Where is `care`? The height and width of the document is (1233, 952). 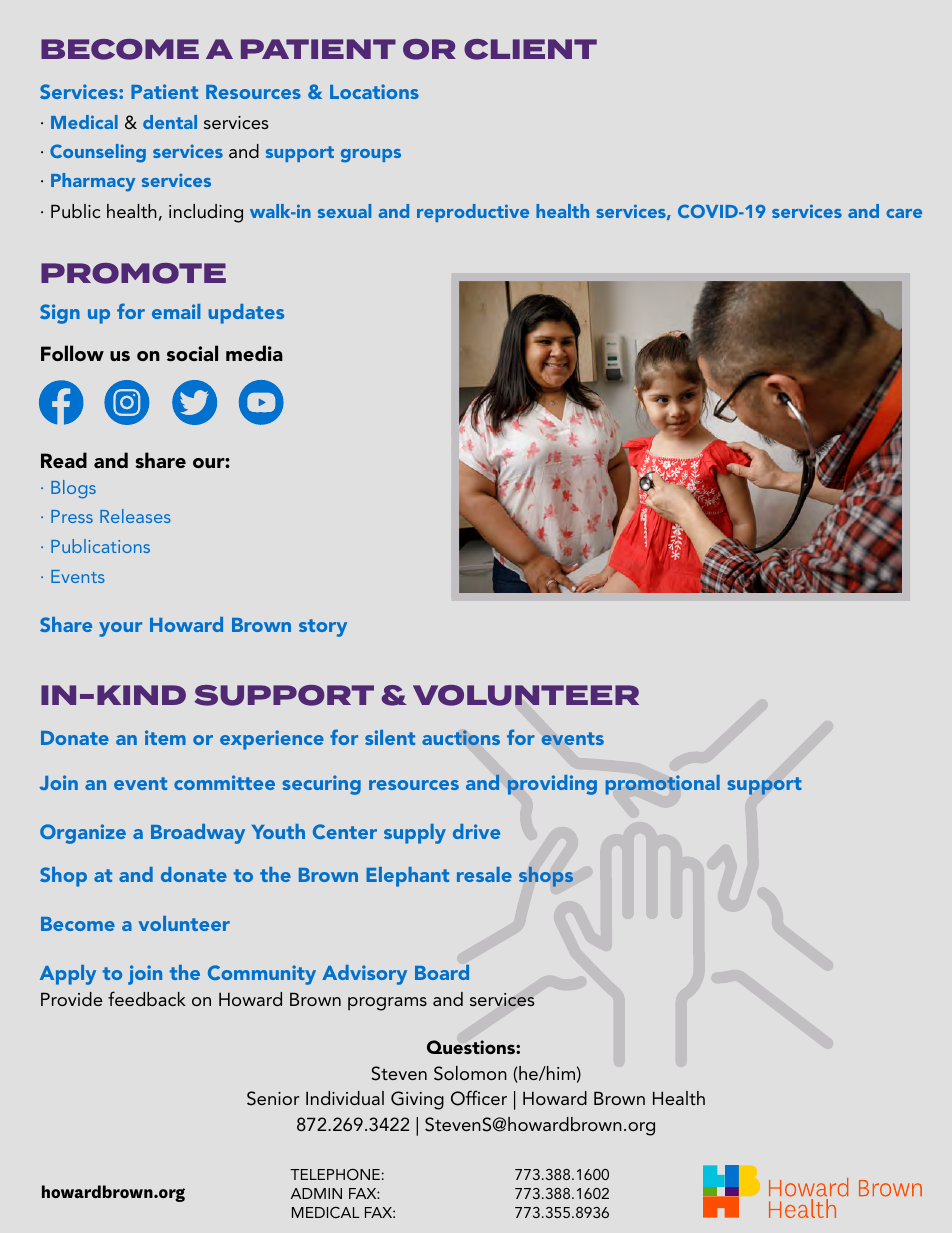 care is located at coordinates (904, 213).
